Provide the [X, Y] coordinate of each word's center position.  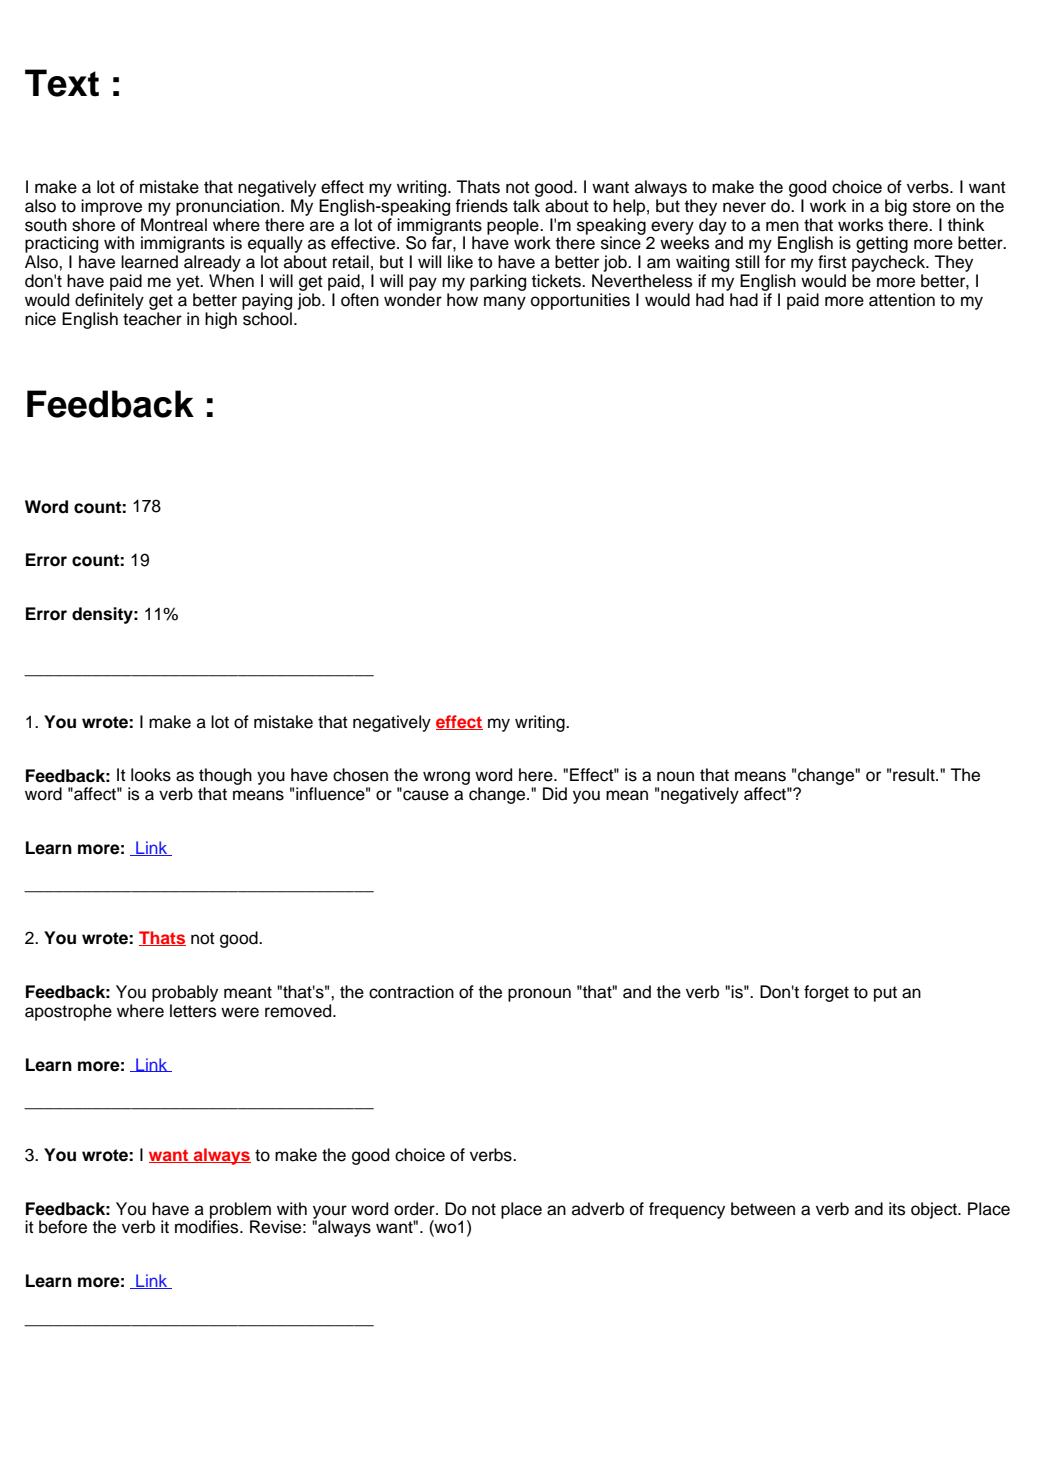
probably [185, 993]
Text [62, 83]
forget [826, 993]
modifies [208, 1226]
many [505, 303]
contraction [411, 992]
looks [151, 775]
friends [481, 206]
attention [902, 300]
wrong [446, 778]
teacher [152, 319]
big [896, 207]
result [915, 775]
